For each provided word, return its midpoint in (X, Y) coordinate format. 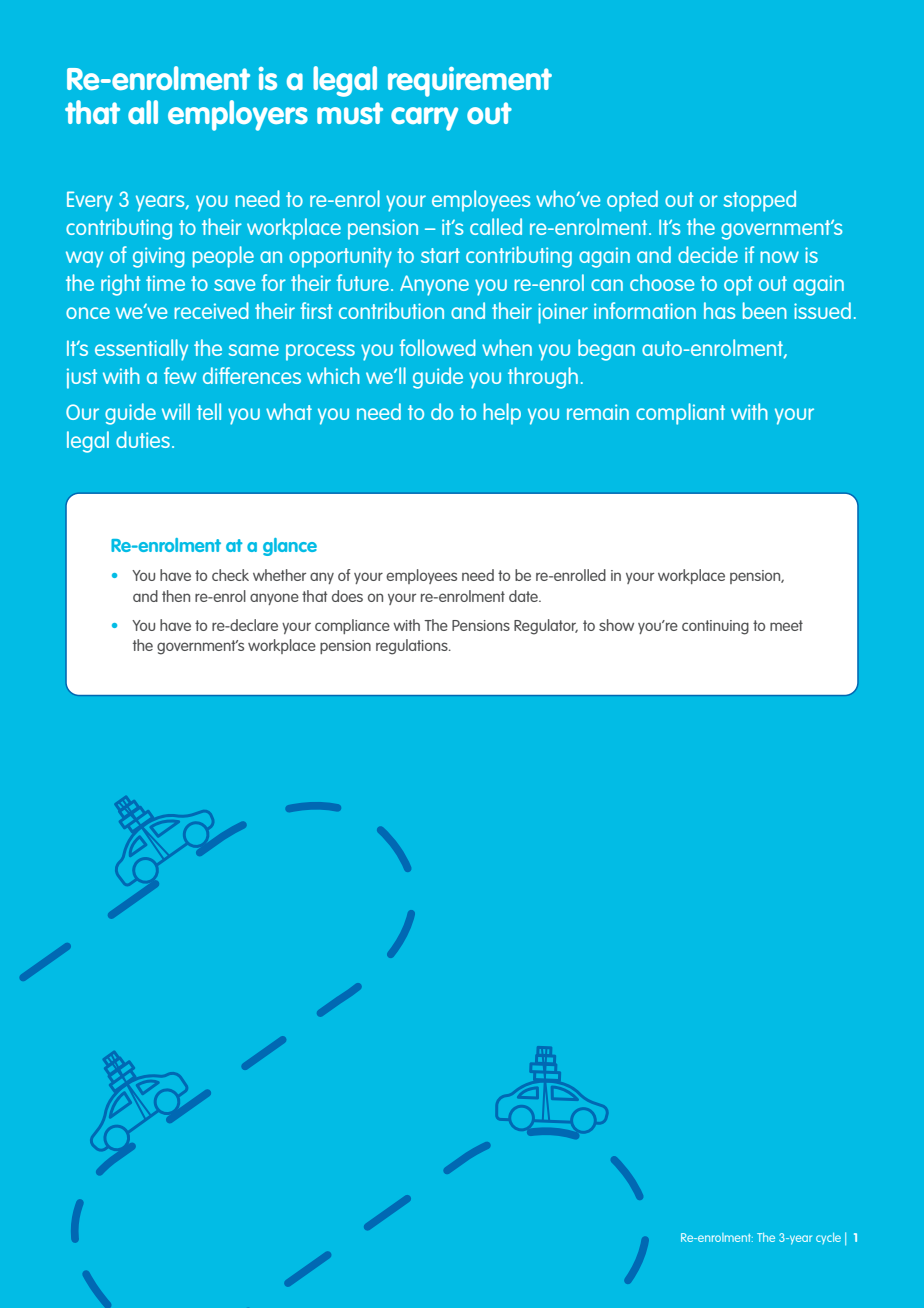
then (176, 596)
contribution (391, 310)
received (211, 310)
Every (90, 201)
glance (290, 547)
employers (238, 115)
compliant (680, 414)
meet (786, 625)
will (176, 411)
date (524, 596)
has (719, 310)
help (502, 414)
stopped (760, 201)
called (496, 226)
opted (632, 201)
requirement (470, 82)
